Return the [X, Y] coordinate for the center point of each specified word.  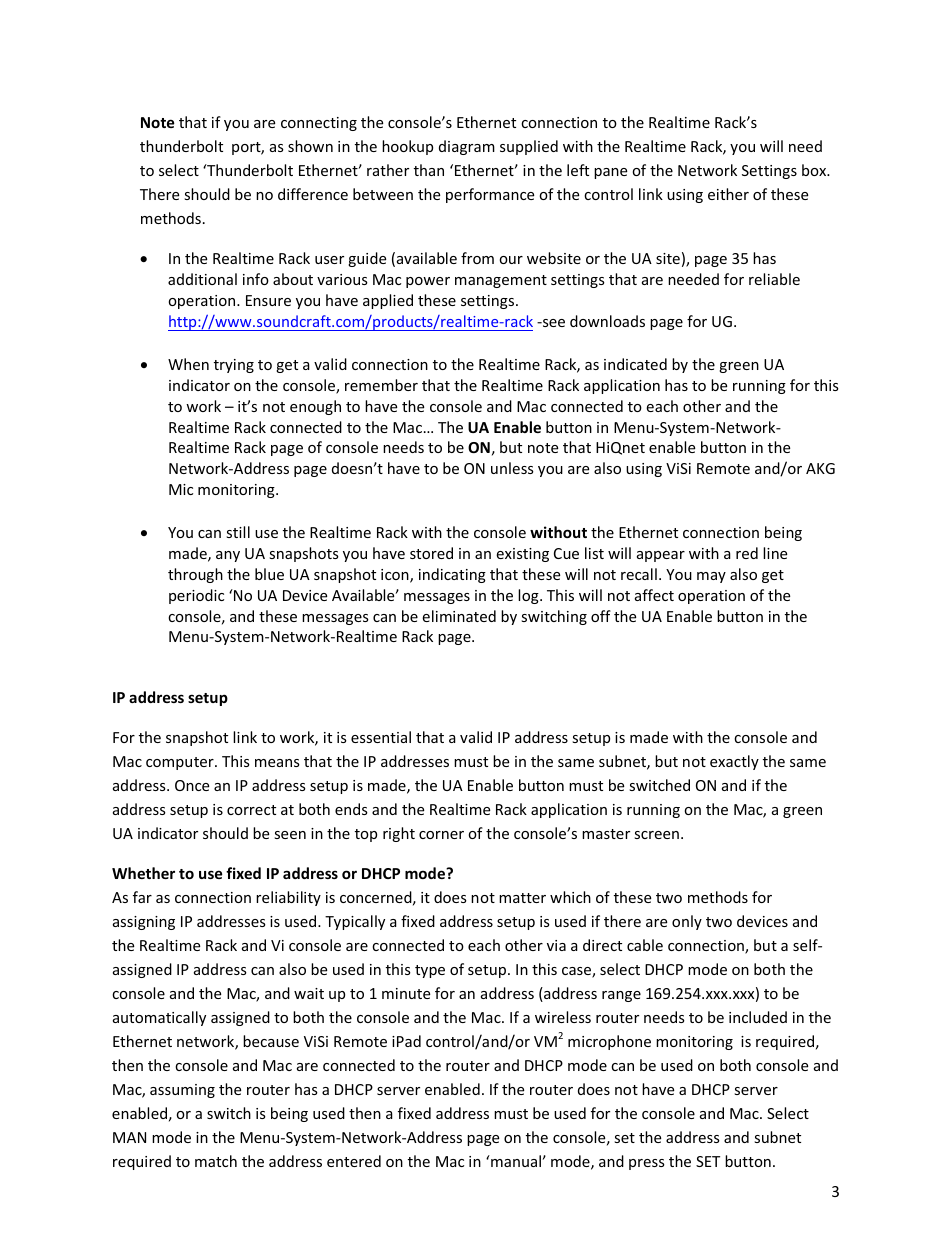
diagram [467, 147]
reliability [288, 898]
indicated [635, 364]
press [647, 1164]
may [711, 577]
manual [515, 1161]
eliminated [459, 616]
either [728, 194]
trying [234, 366]
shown [310, 146]
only [687, 922]
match [216, 1161]
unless [512, 468]
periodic [196, 596]
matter [522, 898]
